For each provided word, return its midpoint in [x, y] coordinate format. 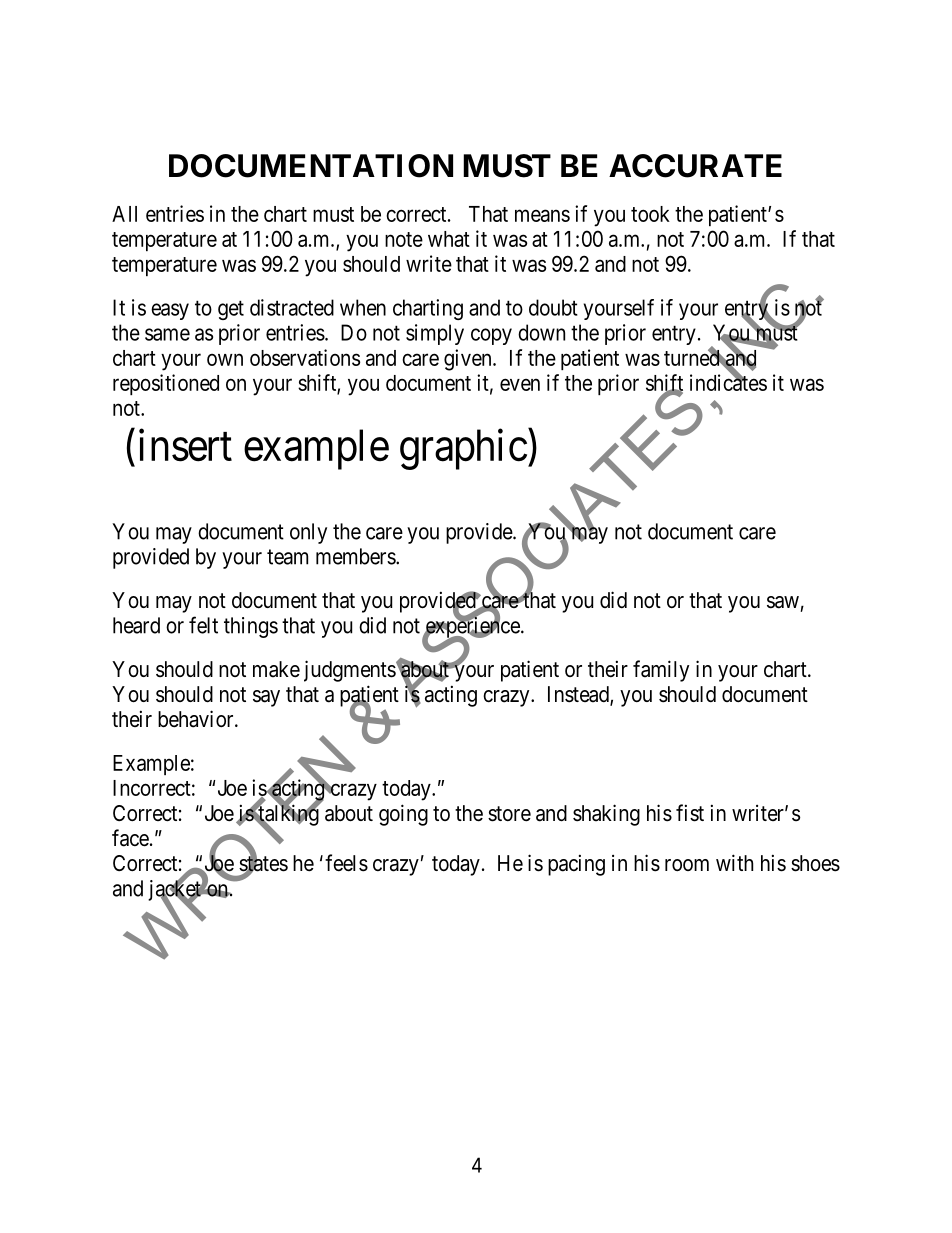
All [124, 214]
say [266, 698]
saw [783, 602]
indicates [728, 382]
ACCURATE [695, 166]
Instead [579, 695]
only [308, 533]
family [661, 671]
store [509, 814]
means [542, 215]
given [469, 360]
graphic [463, 449]
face [130, 838]
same [167, 334]
